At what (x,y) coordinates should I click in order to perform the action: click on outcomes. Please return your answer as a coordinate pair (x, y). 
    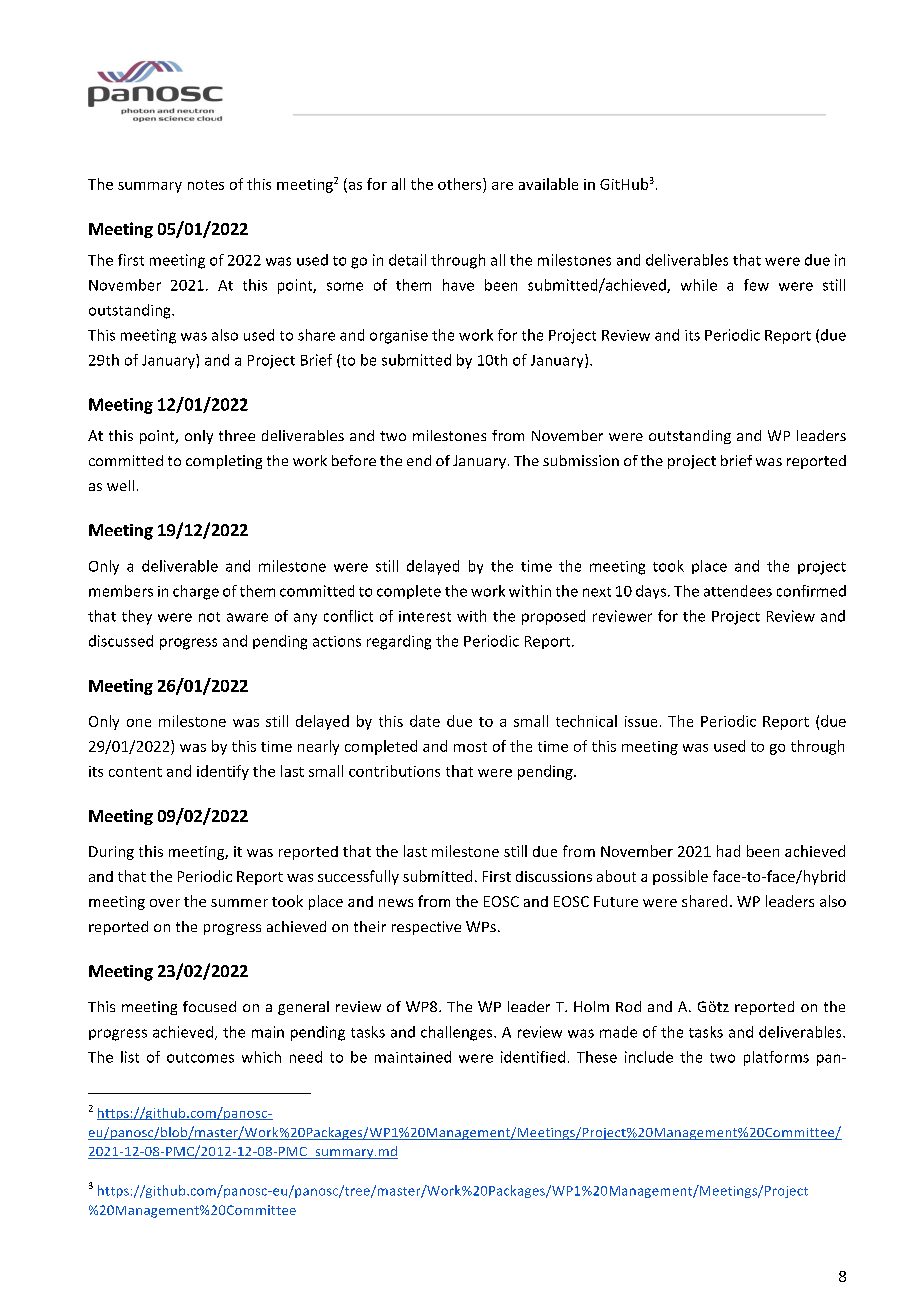
    Looking at the image, I should click on (200, 1058).
